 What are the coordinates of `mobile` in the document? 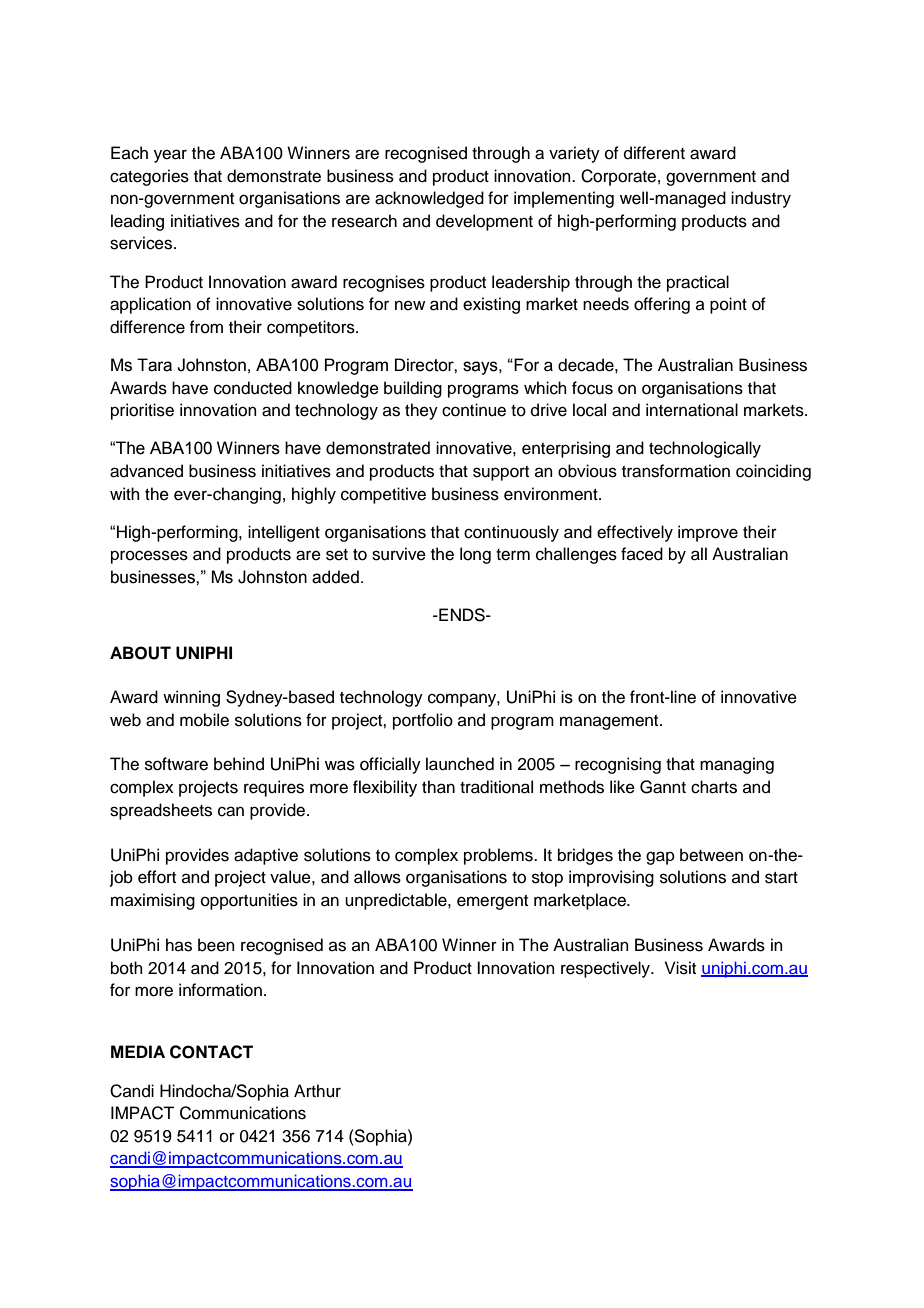 It's located at (204, 720).
